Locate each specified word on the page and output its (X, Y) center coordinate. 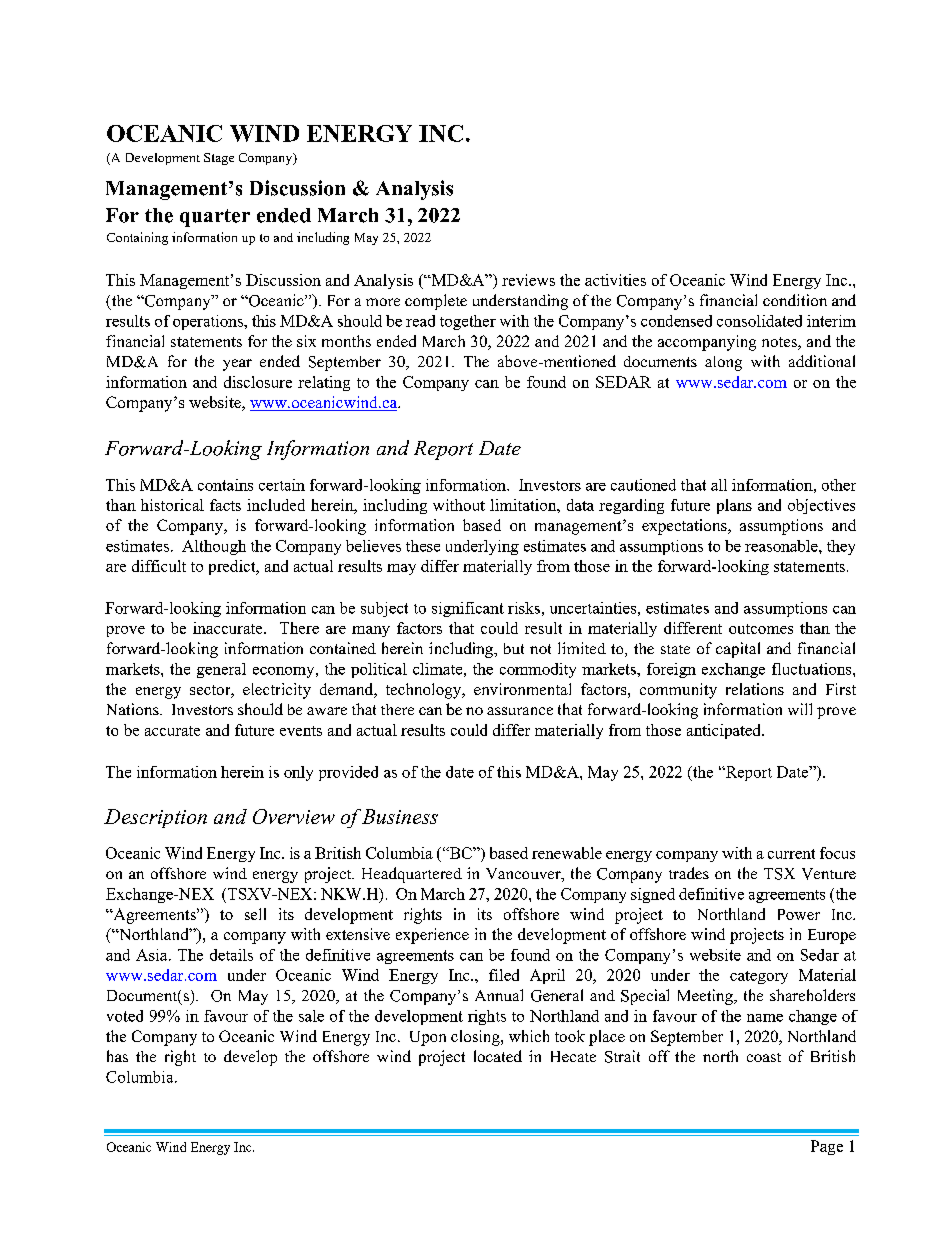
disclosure (258, 382)
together (468, 322)
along (723, 363)
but (514, 648)
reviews (528, 280)
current (791, 854)
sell (255, 914)
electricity (277, 691)
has (117, 1056)
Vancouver (524, 875)
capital (738, 650)
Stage (219, 159)
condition (795, 300)
